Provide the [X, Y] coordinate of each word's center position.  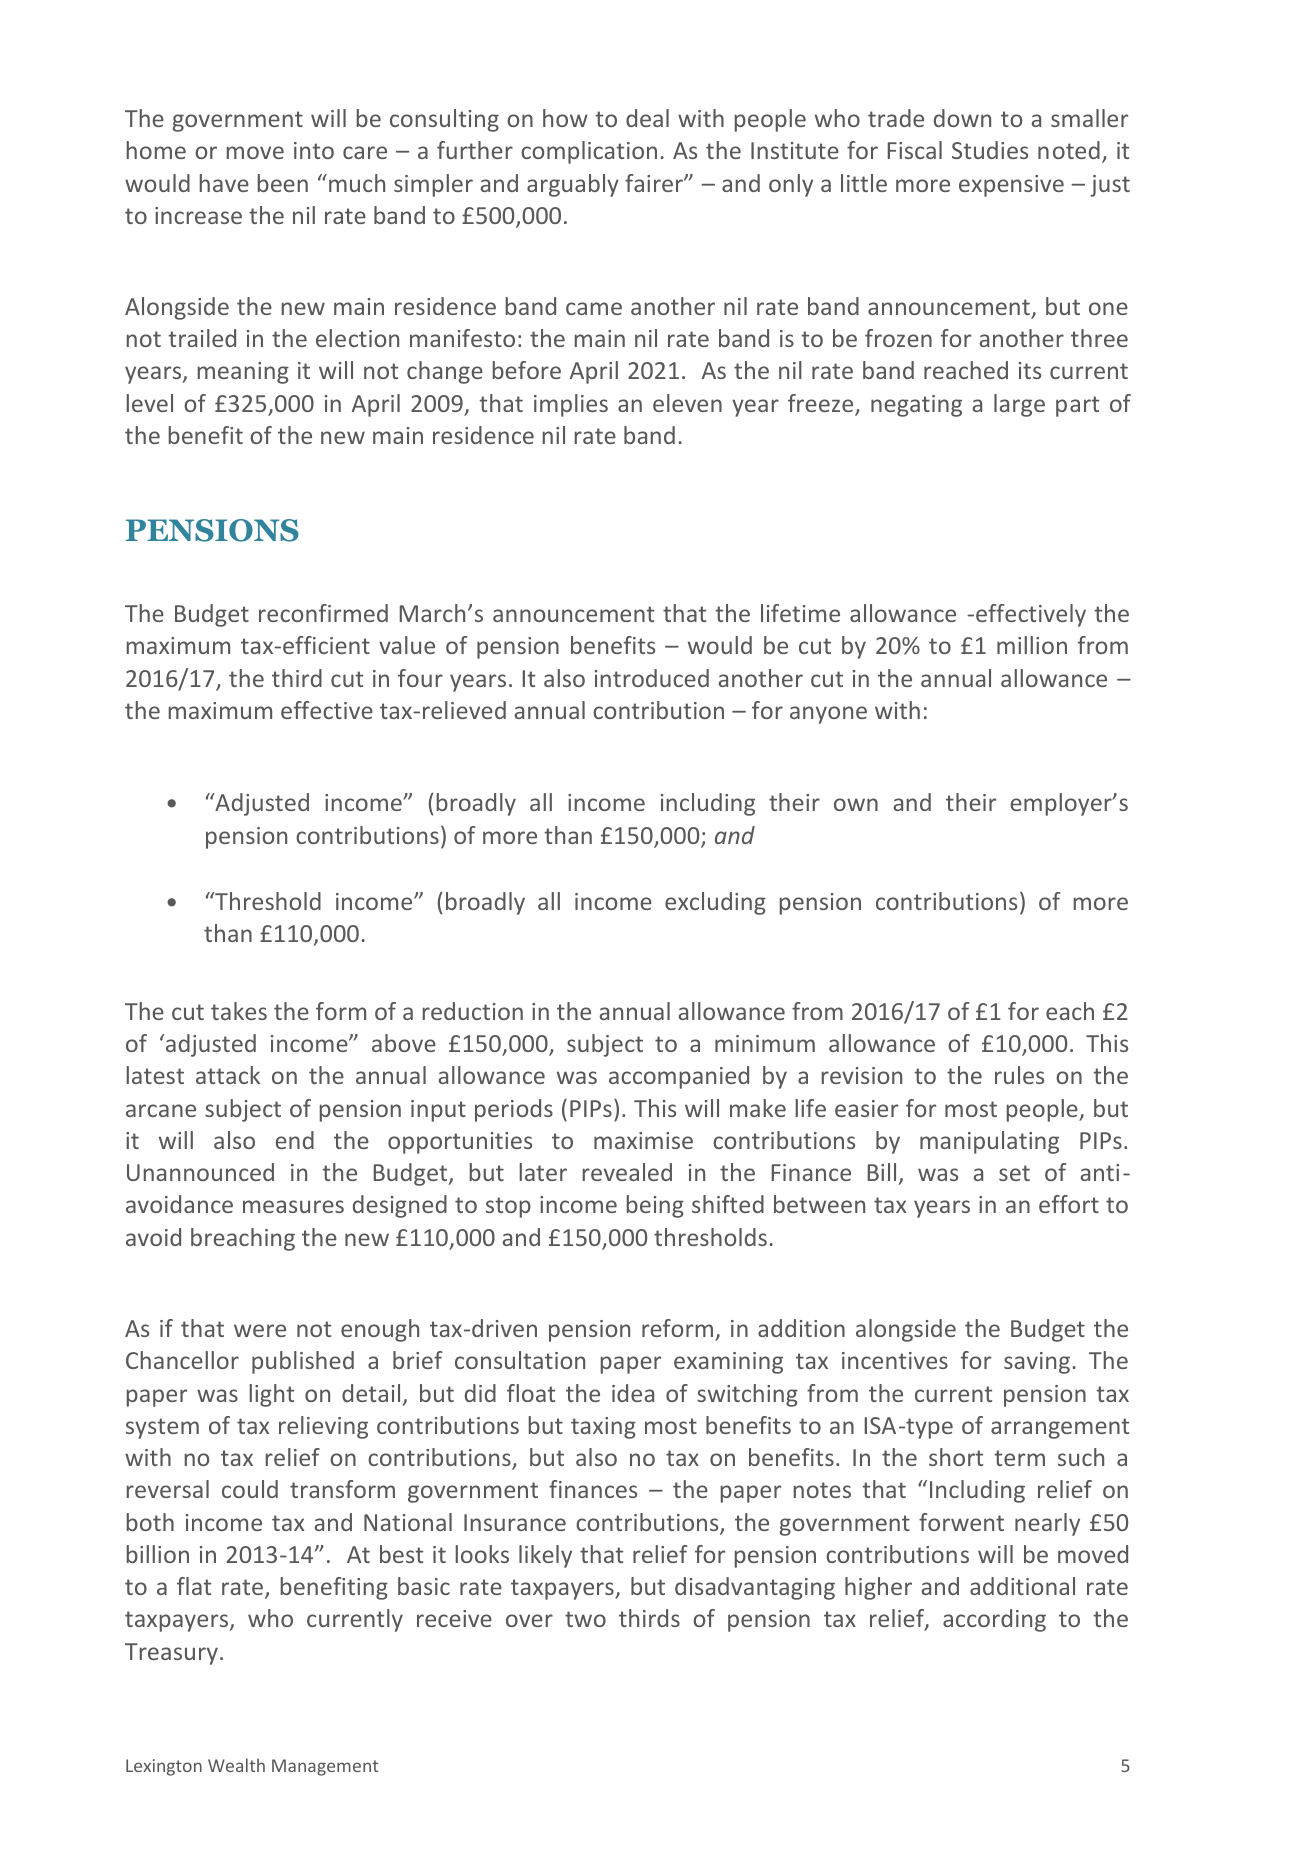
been [283, 183]
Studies [990, 150]
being [655, 1206]
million [1032, 645]
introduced [652, 678]
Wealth [236, 1765]
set [1014, 1173]
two [585, 1619]
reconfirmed [323, 613]
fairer [655, 183]
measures [293, 1206]
